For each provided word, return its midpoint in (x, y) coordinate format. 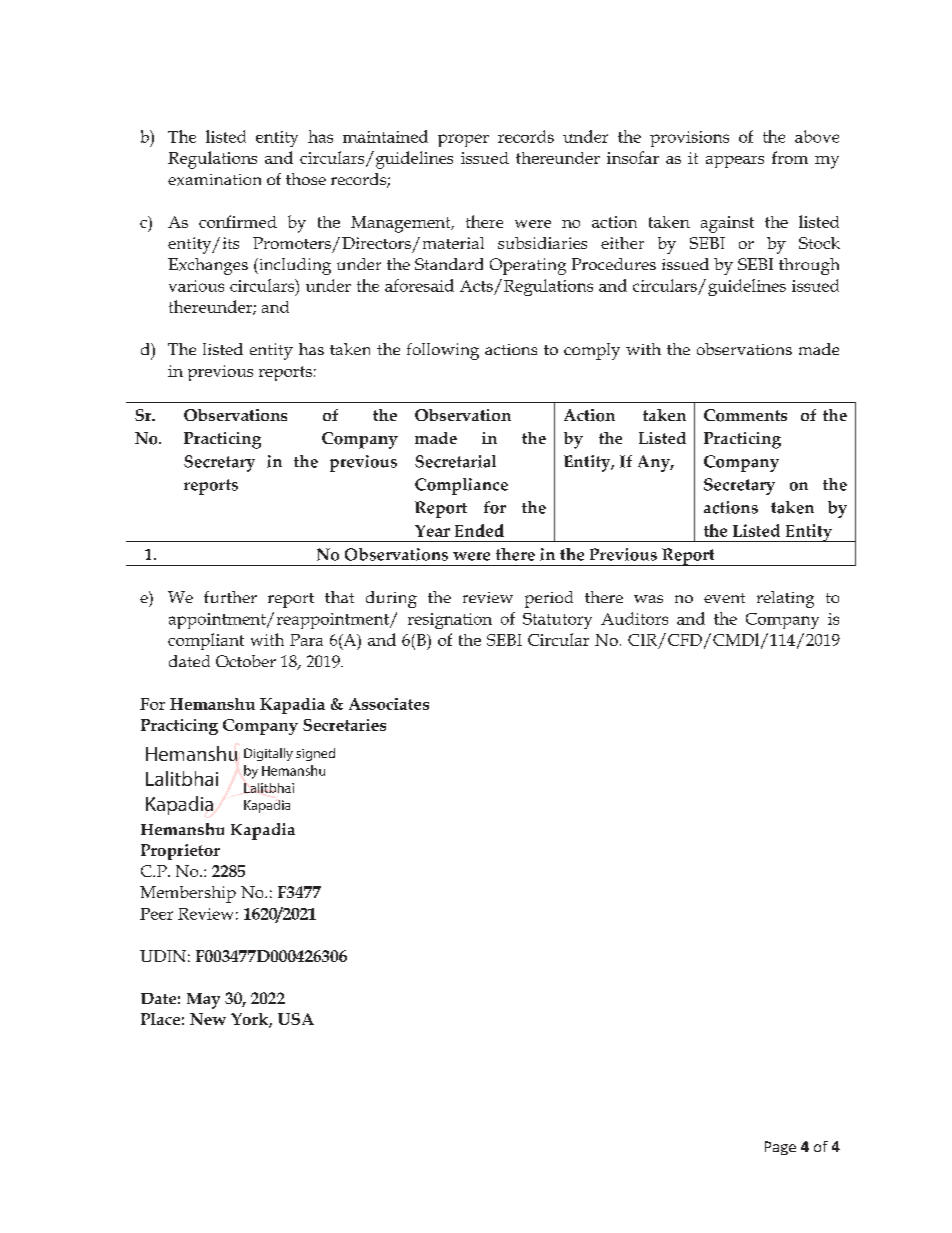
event (724, 598)
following (443, 351)
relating (785, 599)
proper (463, 140)
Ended (479, 530)
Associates (389, 704)
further (230, 597)
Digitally (268, 754)
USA (296, 1019)
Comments (745, 415)
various (196, 286)
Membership (188, 894)
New (208, 1019)
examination (214, 180)
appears (735, 162)
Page (780, 1148)
